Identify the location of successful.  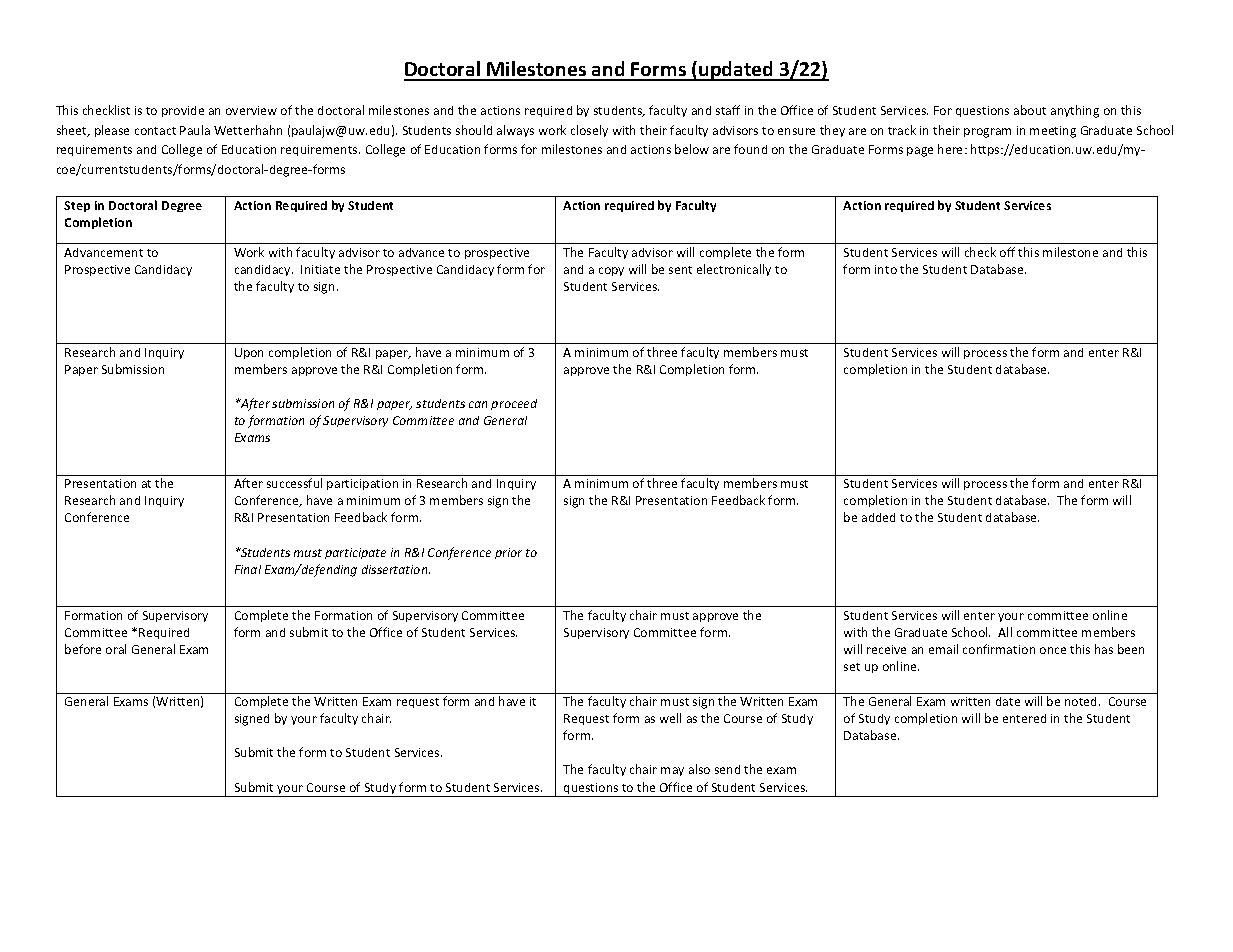
(294, 483).
